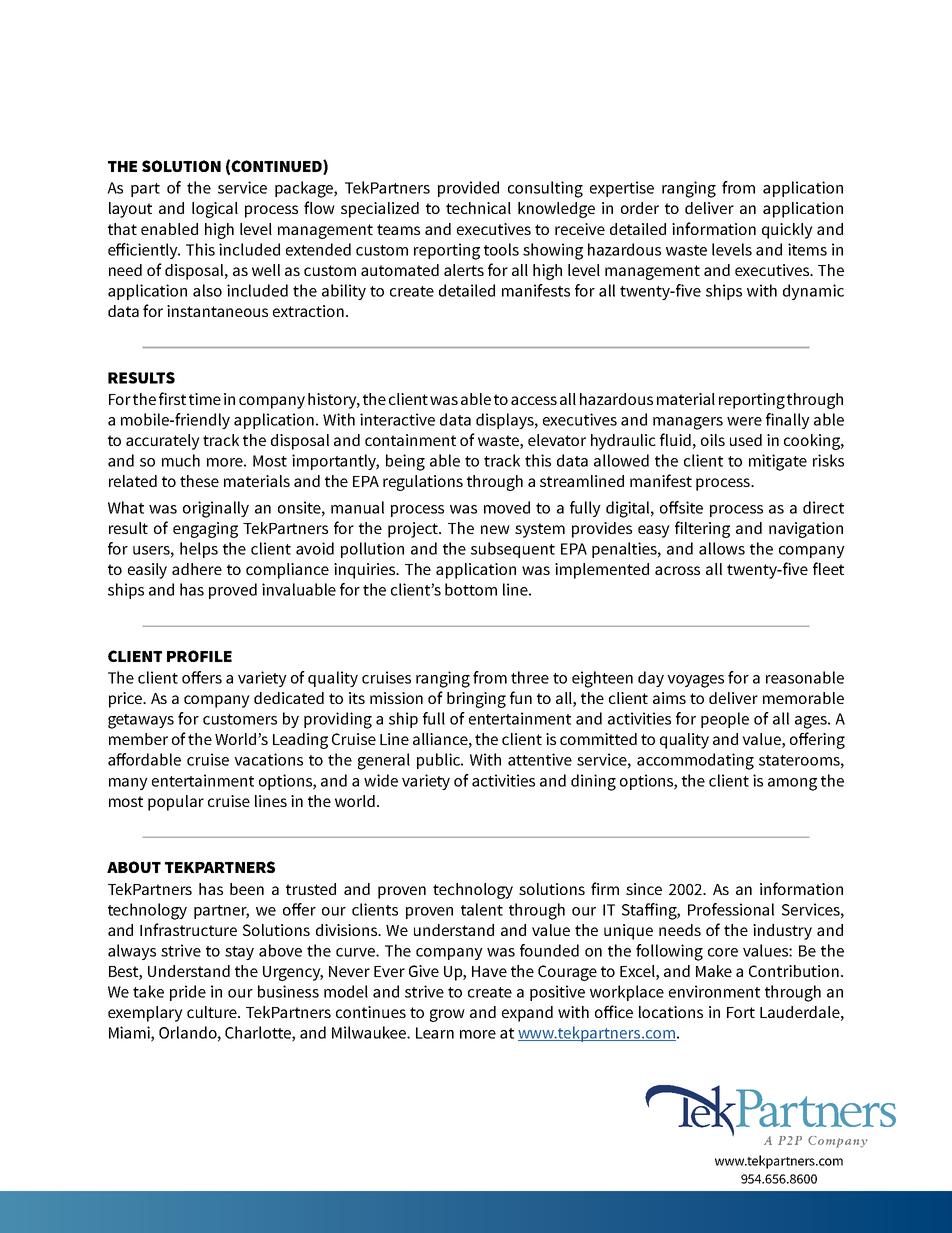  Describe the element at coordinates (205, 399) in the screenshot. I see `time` at that location.
